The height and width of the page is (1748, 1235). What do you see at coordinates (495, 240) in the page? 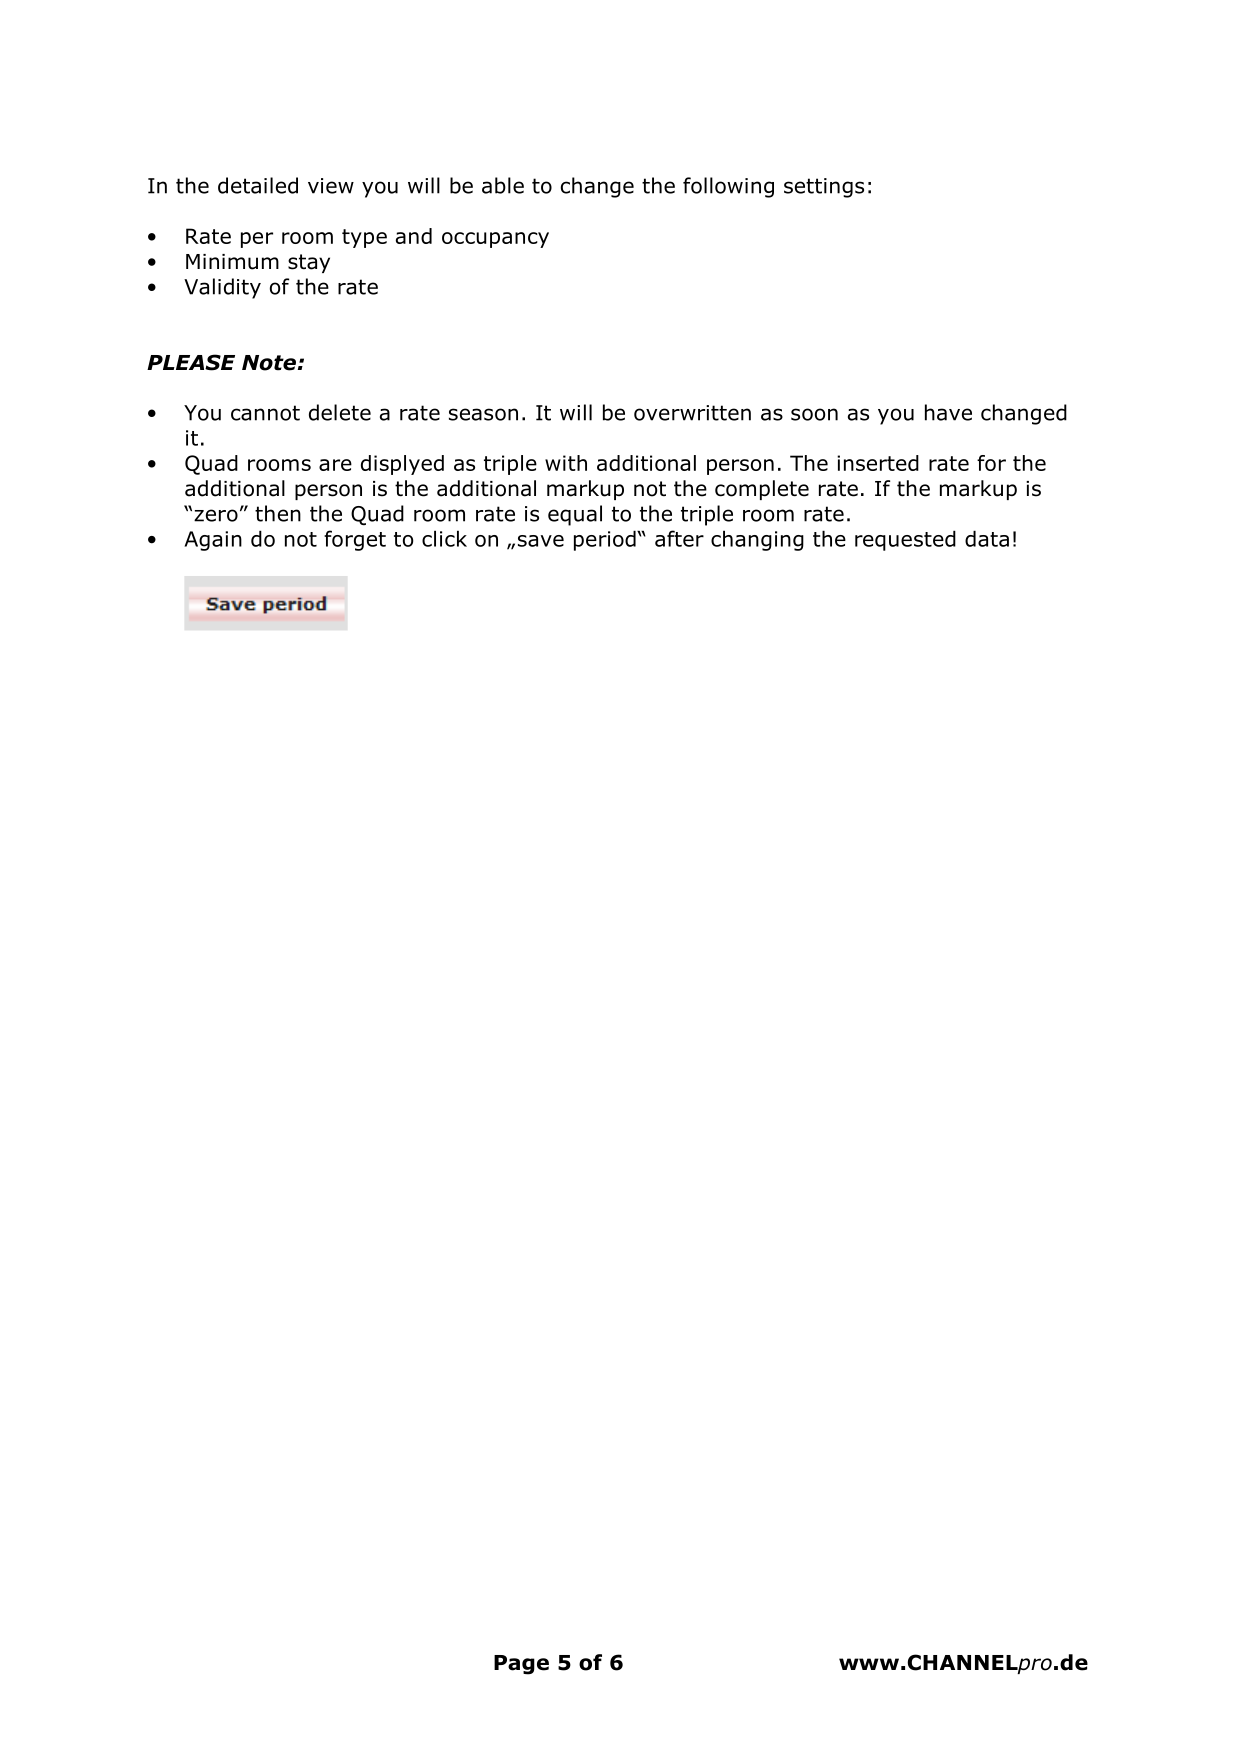
I see `occupancy` at bounding box center [495, 240].
